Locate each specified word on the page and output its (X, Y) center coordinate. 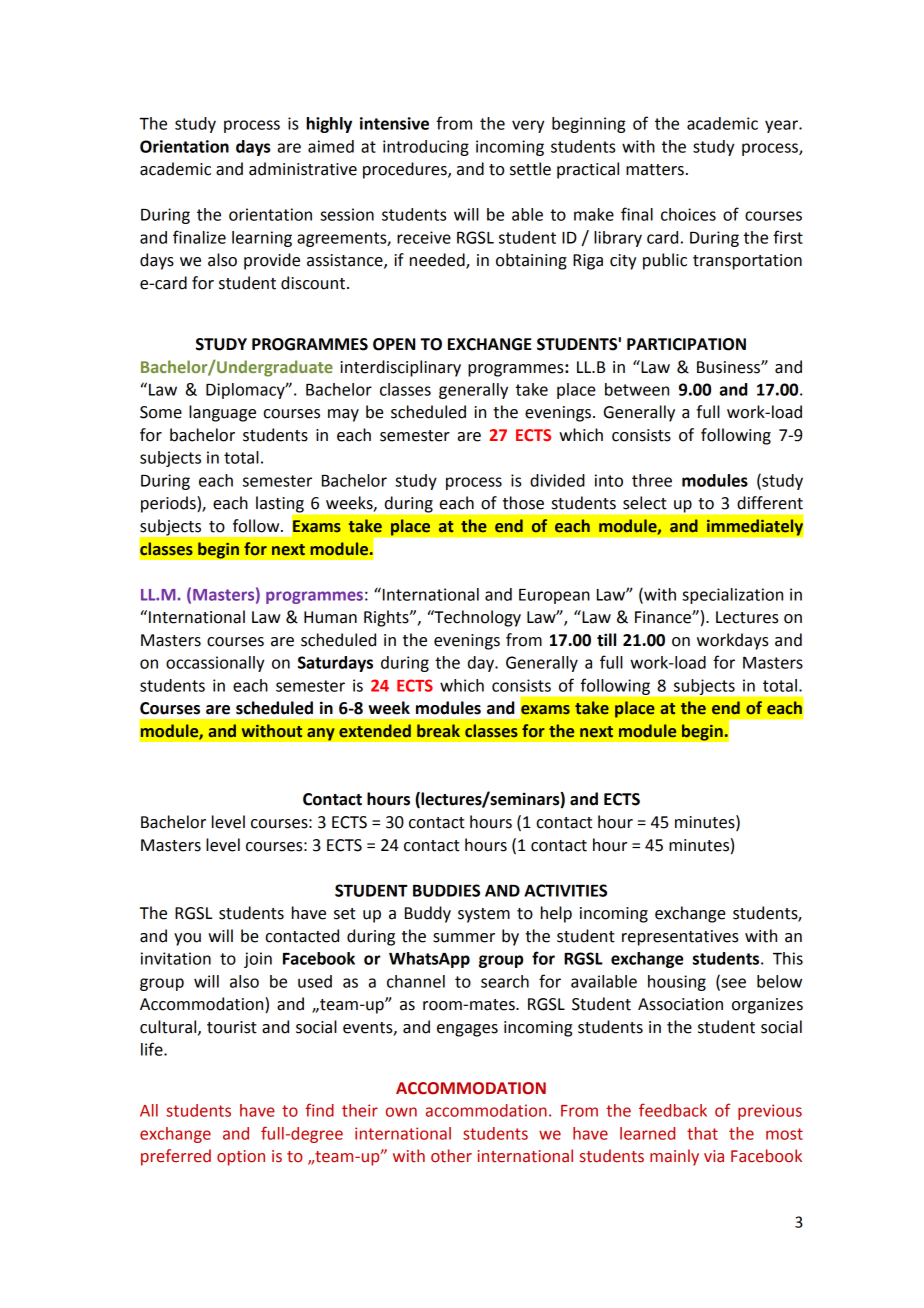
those (523, 503)
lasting (280, 504)
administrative (303, 169)
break (438, 731)
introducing (426, 148)
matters (655, 170)
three (652, 480)
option (241, 1158)
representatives (680, 938)
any (321, 734)
